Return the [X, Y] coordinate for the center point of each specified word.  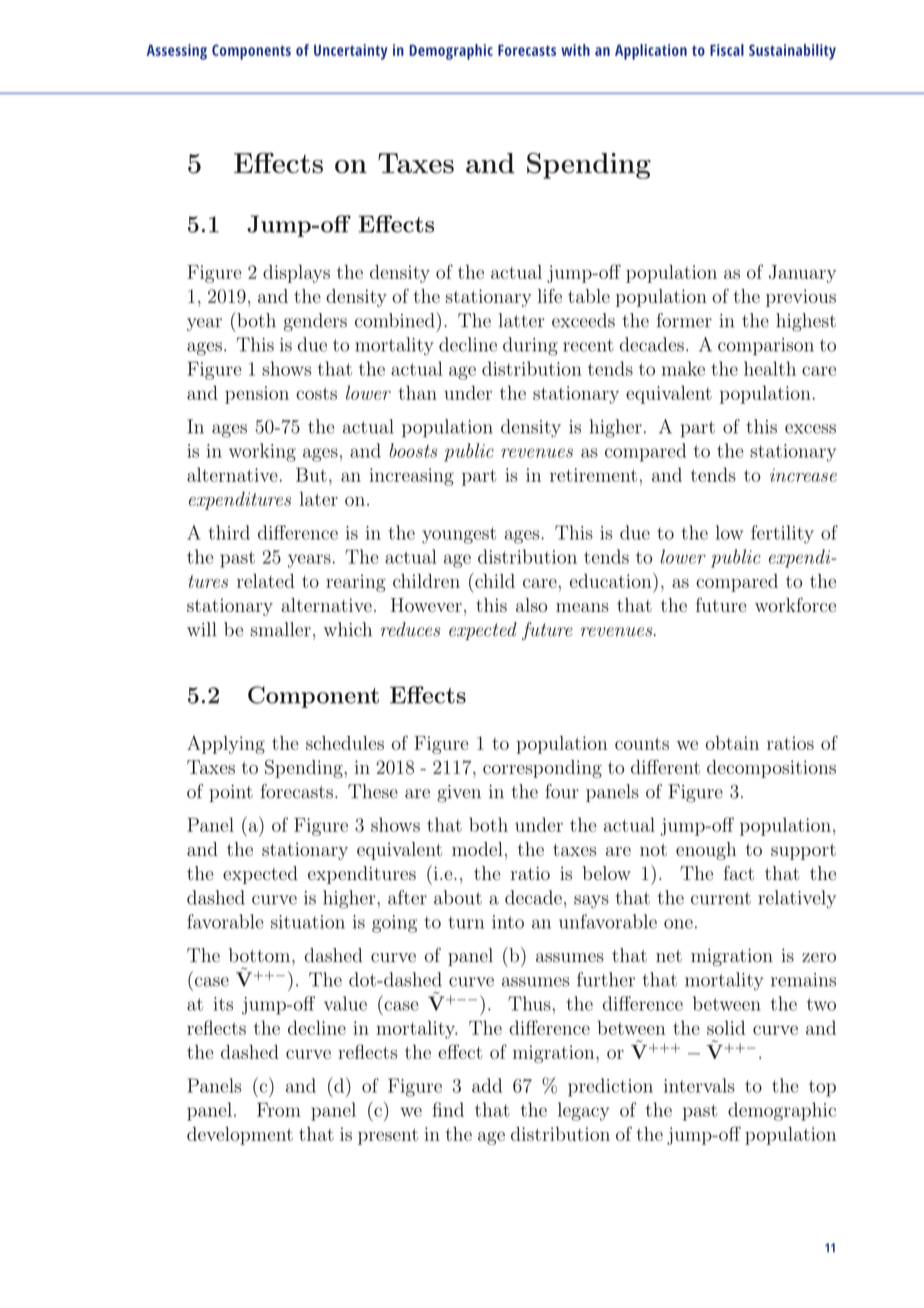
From [279, 1109]
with [575, 50]
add [487, 1085]
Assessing [177, 52]
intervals [699, 1085]
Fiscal [727, 50]
